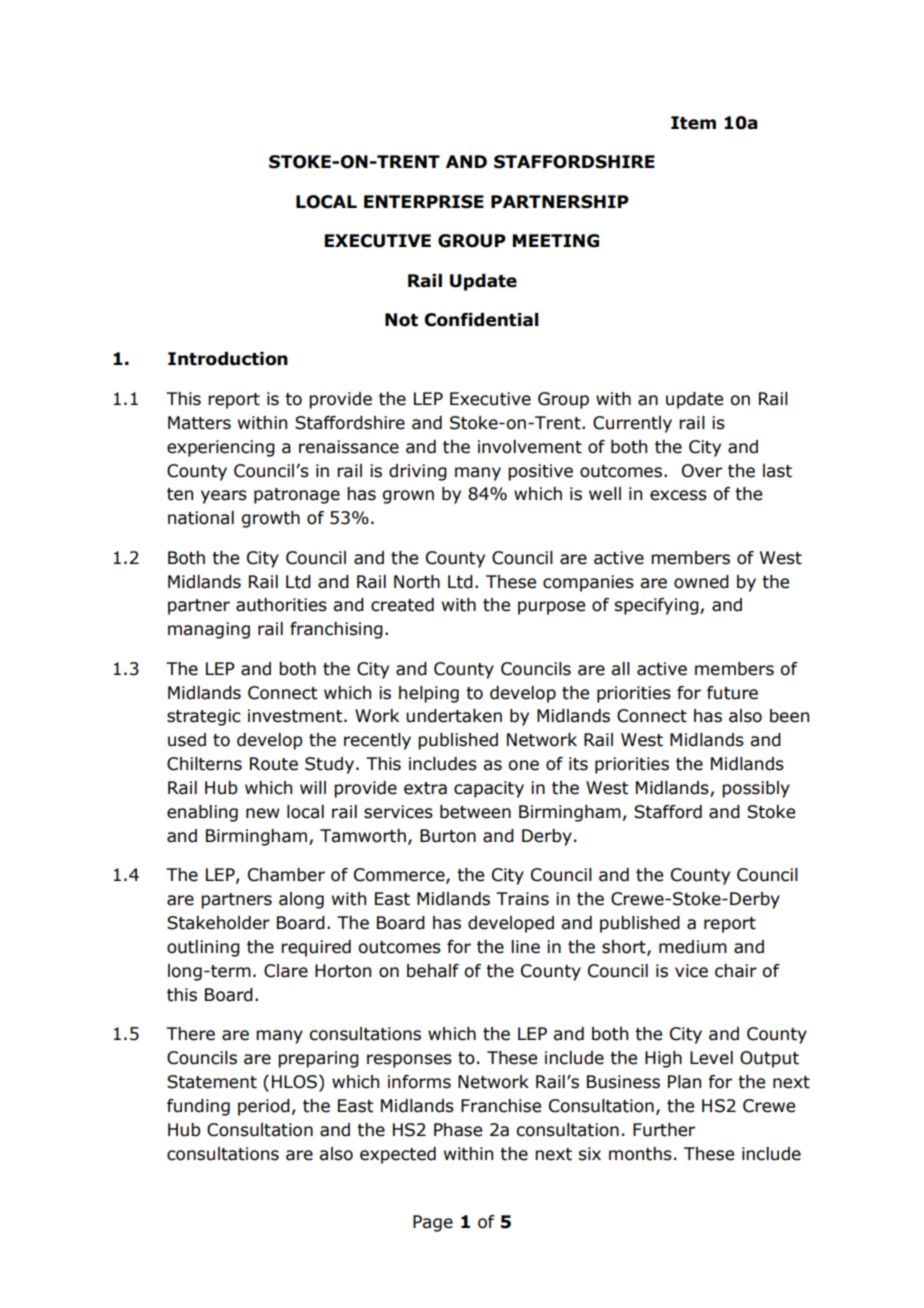 The image size is (924, 1308). I want to click on MEETING, so click(556, 241).
